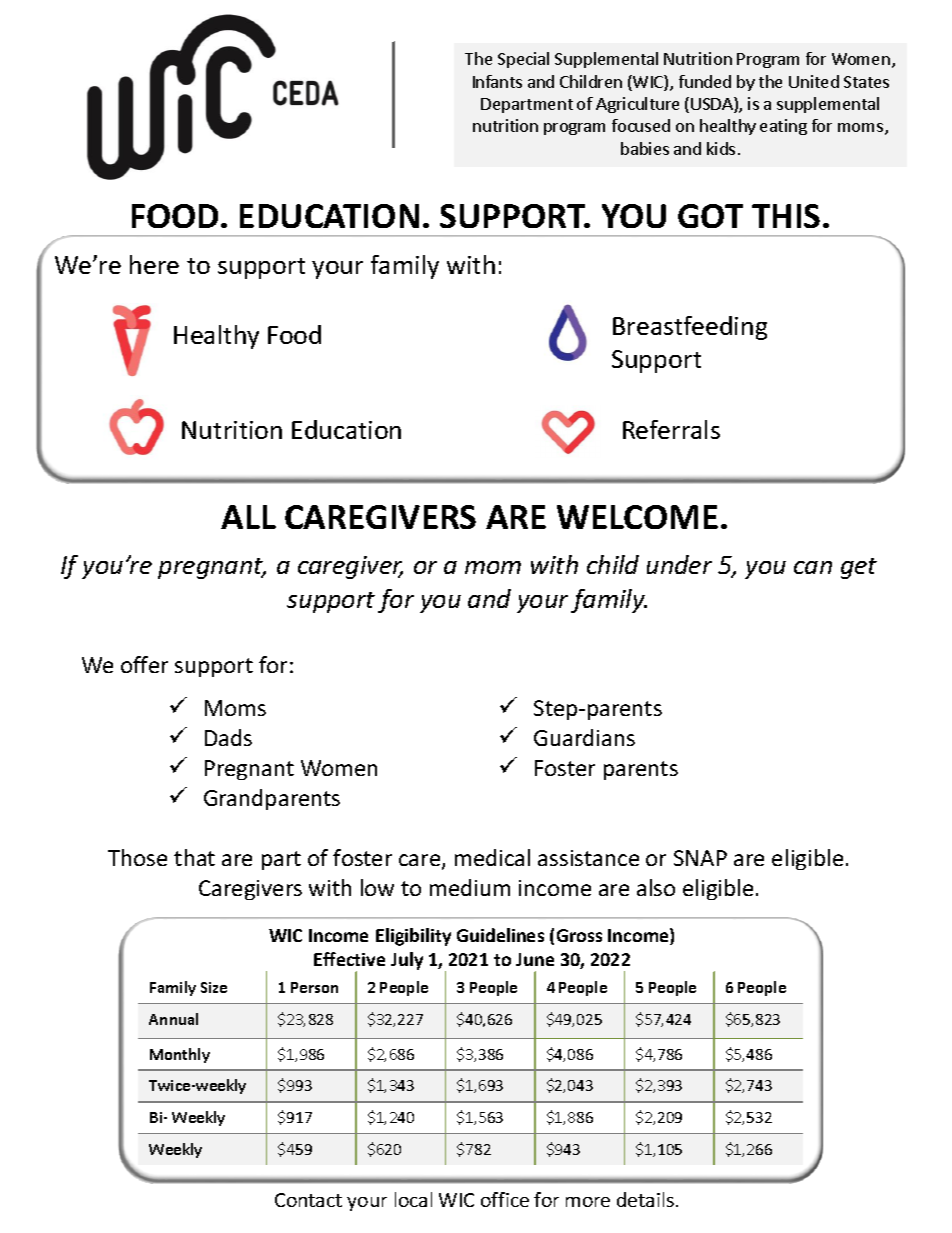 This screenshot has height=1233, width=952. I want to click on can, so click(813, 567).
